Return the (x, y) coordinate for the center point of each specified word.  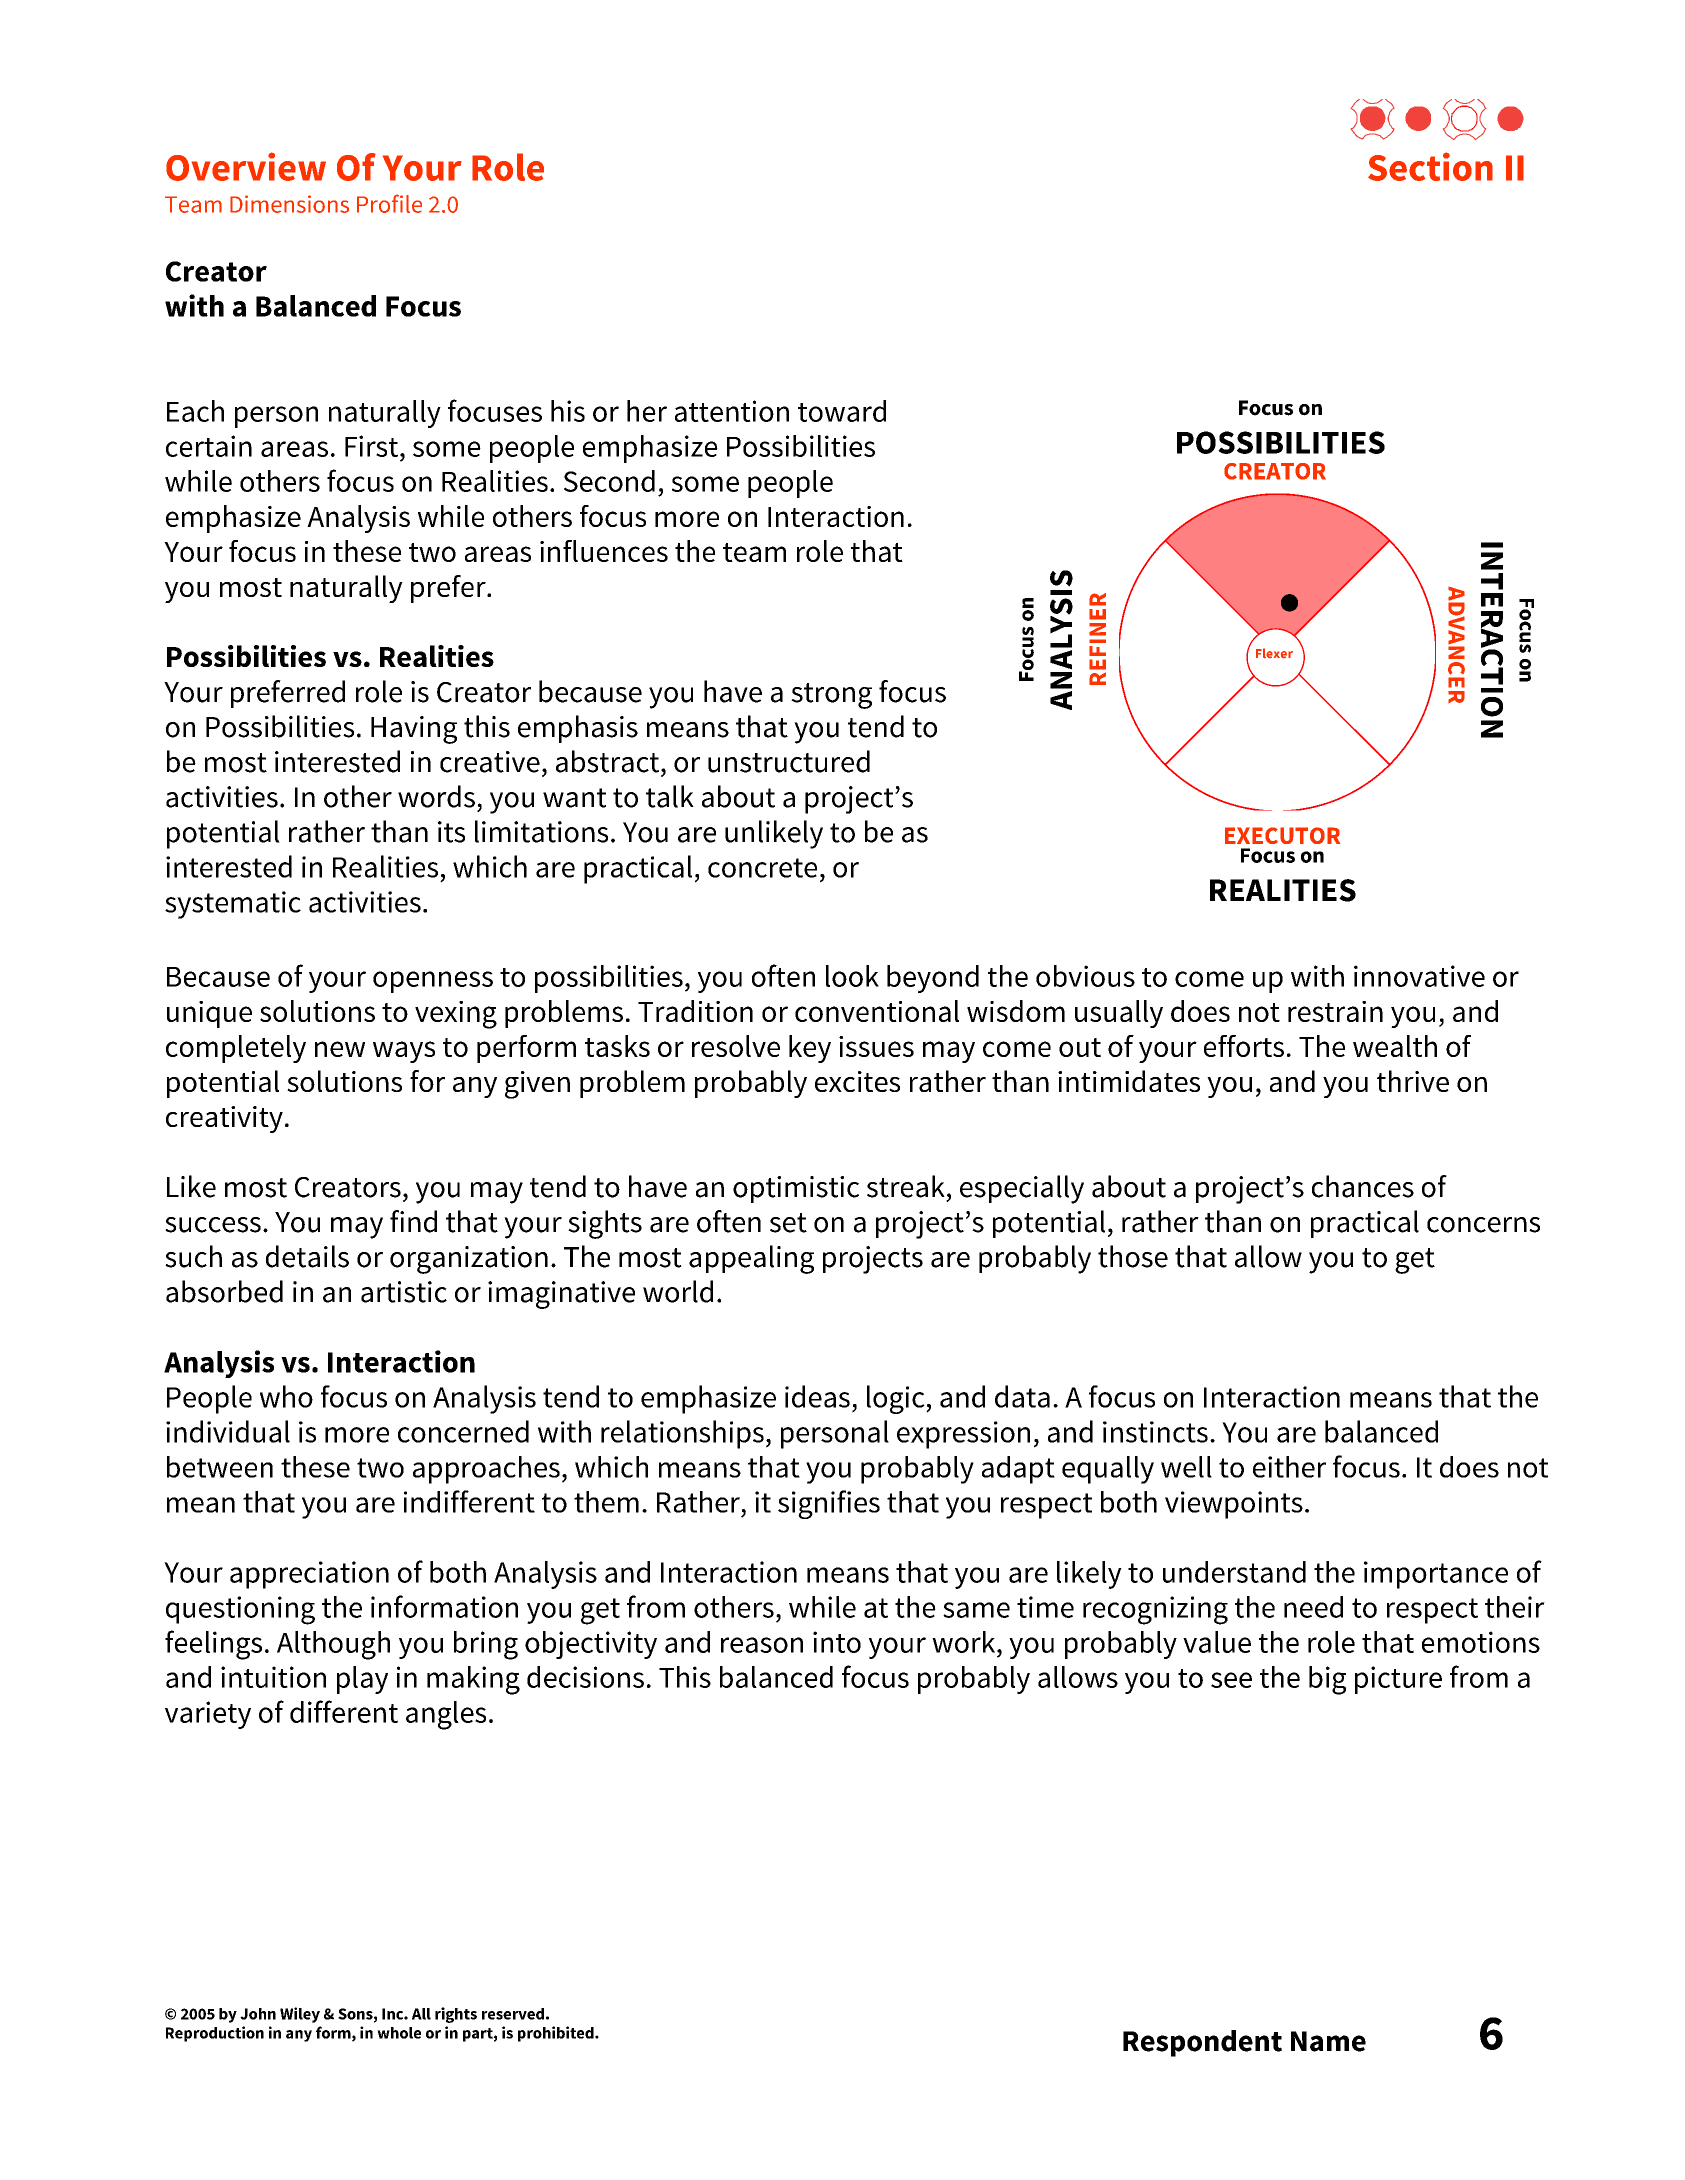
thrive (1413, 1081)
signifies (829, 1504)
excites (857, 1081)
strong (831, 696)
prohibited (557, 2034)
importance (1436, 1575)
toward (842, 411)
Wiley (300, 2015)
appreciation (309, 1575)
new (340, 1049)
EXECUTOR (1282, 835)
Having (414, 730)
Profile (389, 203)
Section (1430, 166)
